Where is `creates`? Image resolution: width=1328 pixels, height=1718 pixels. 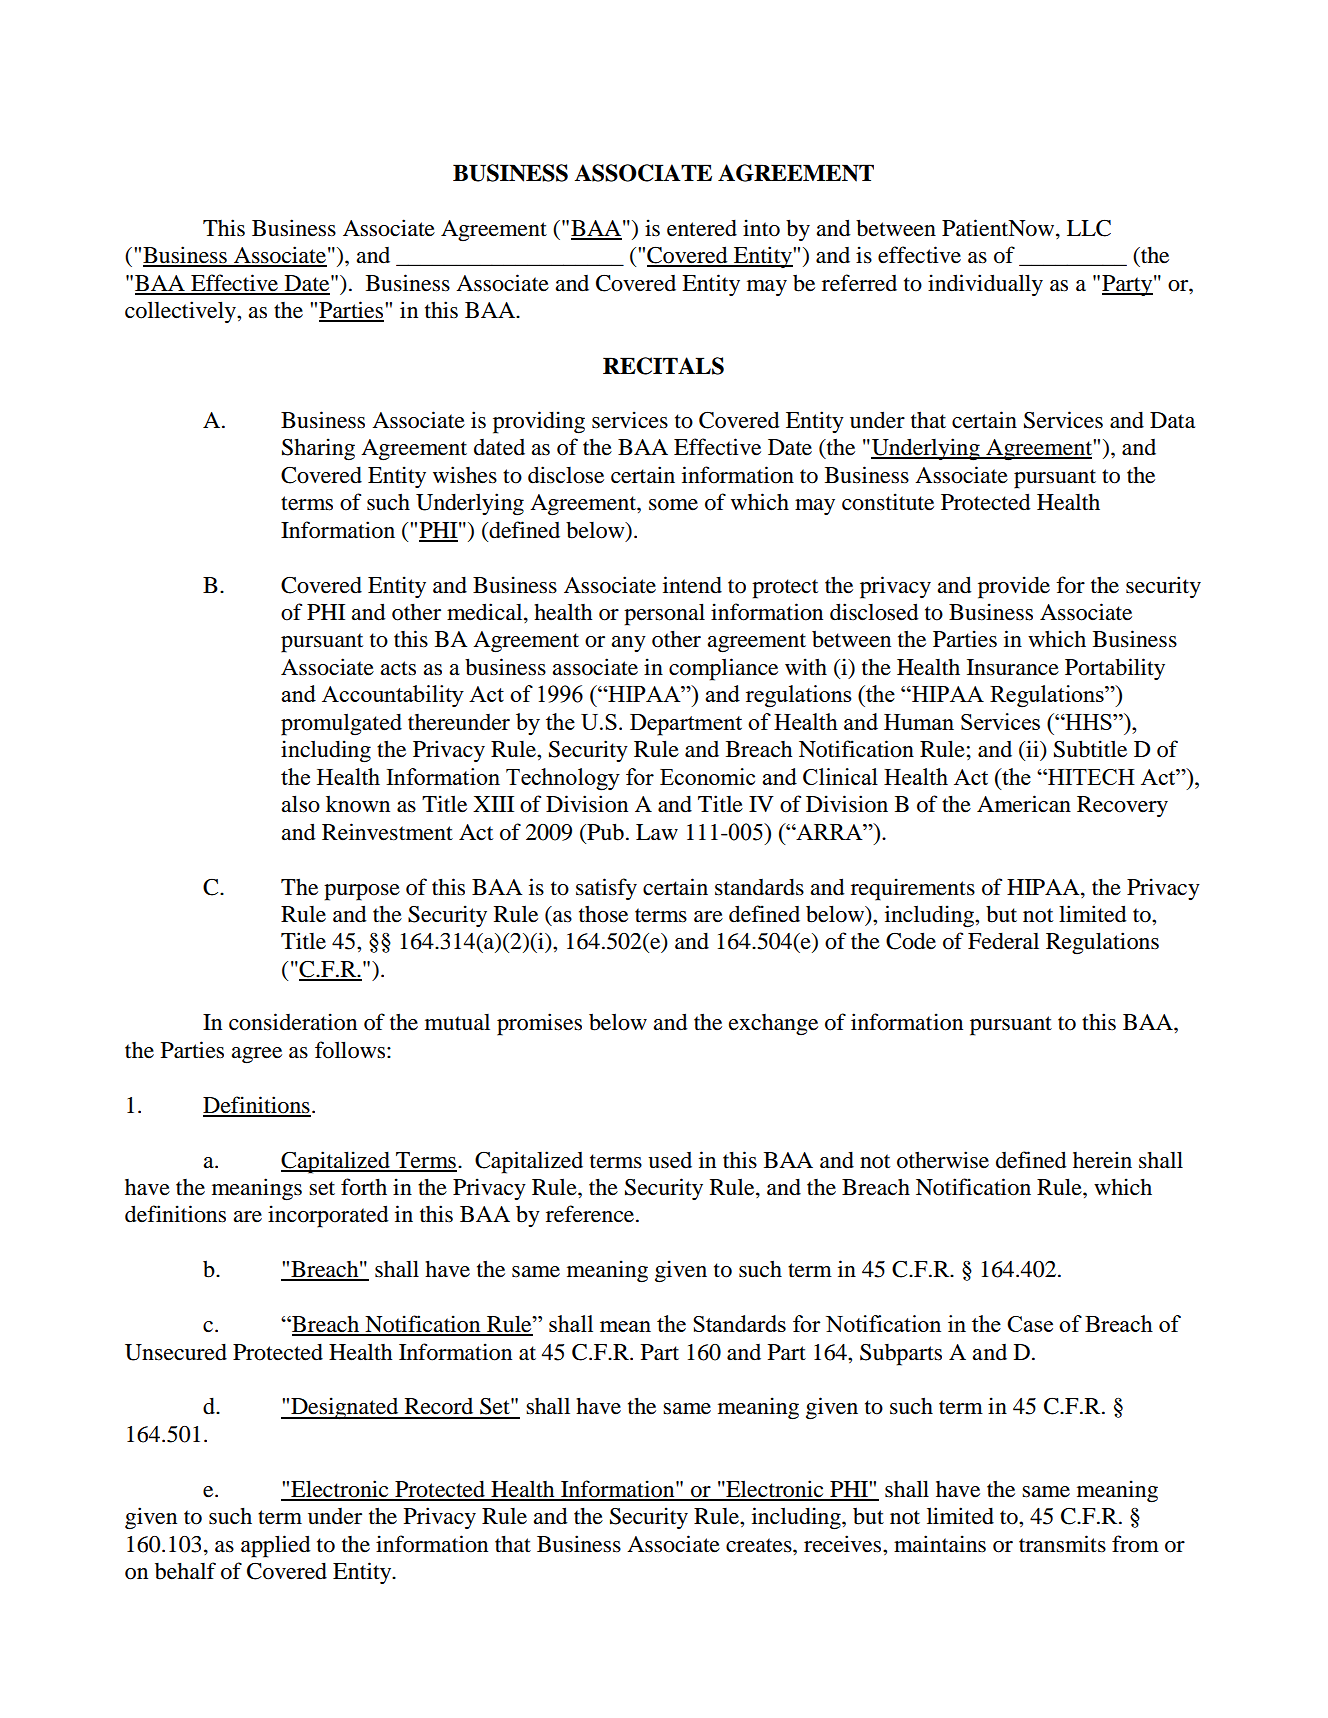 creates is located at coordinates (760, 1545).
